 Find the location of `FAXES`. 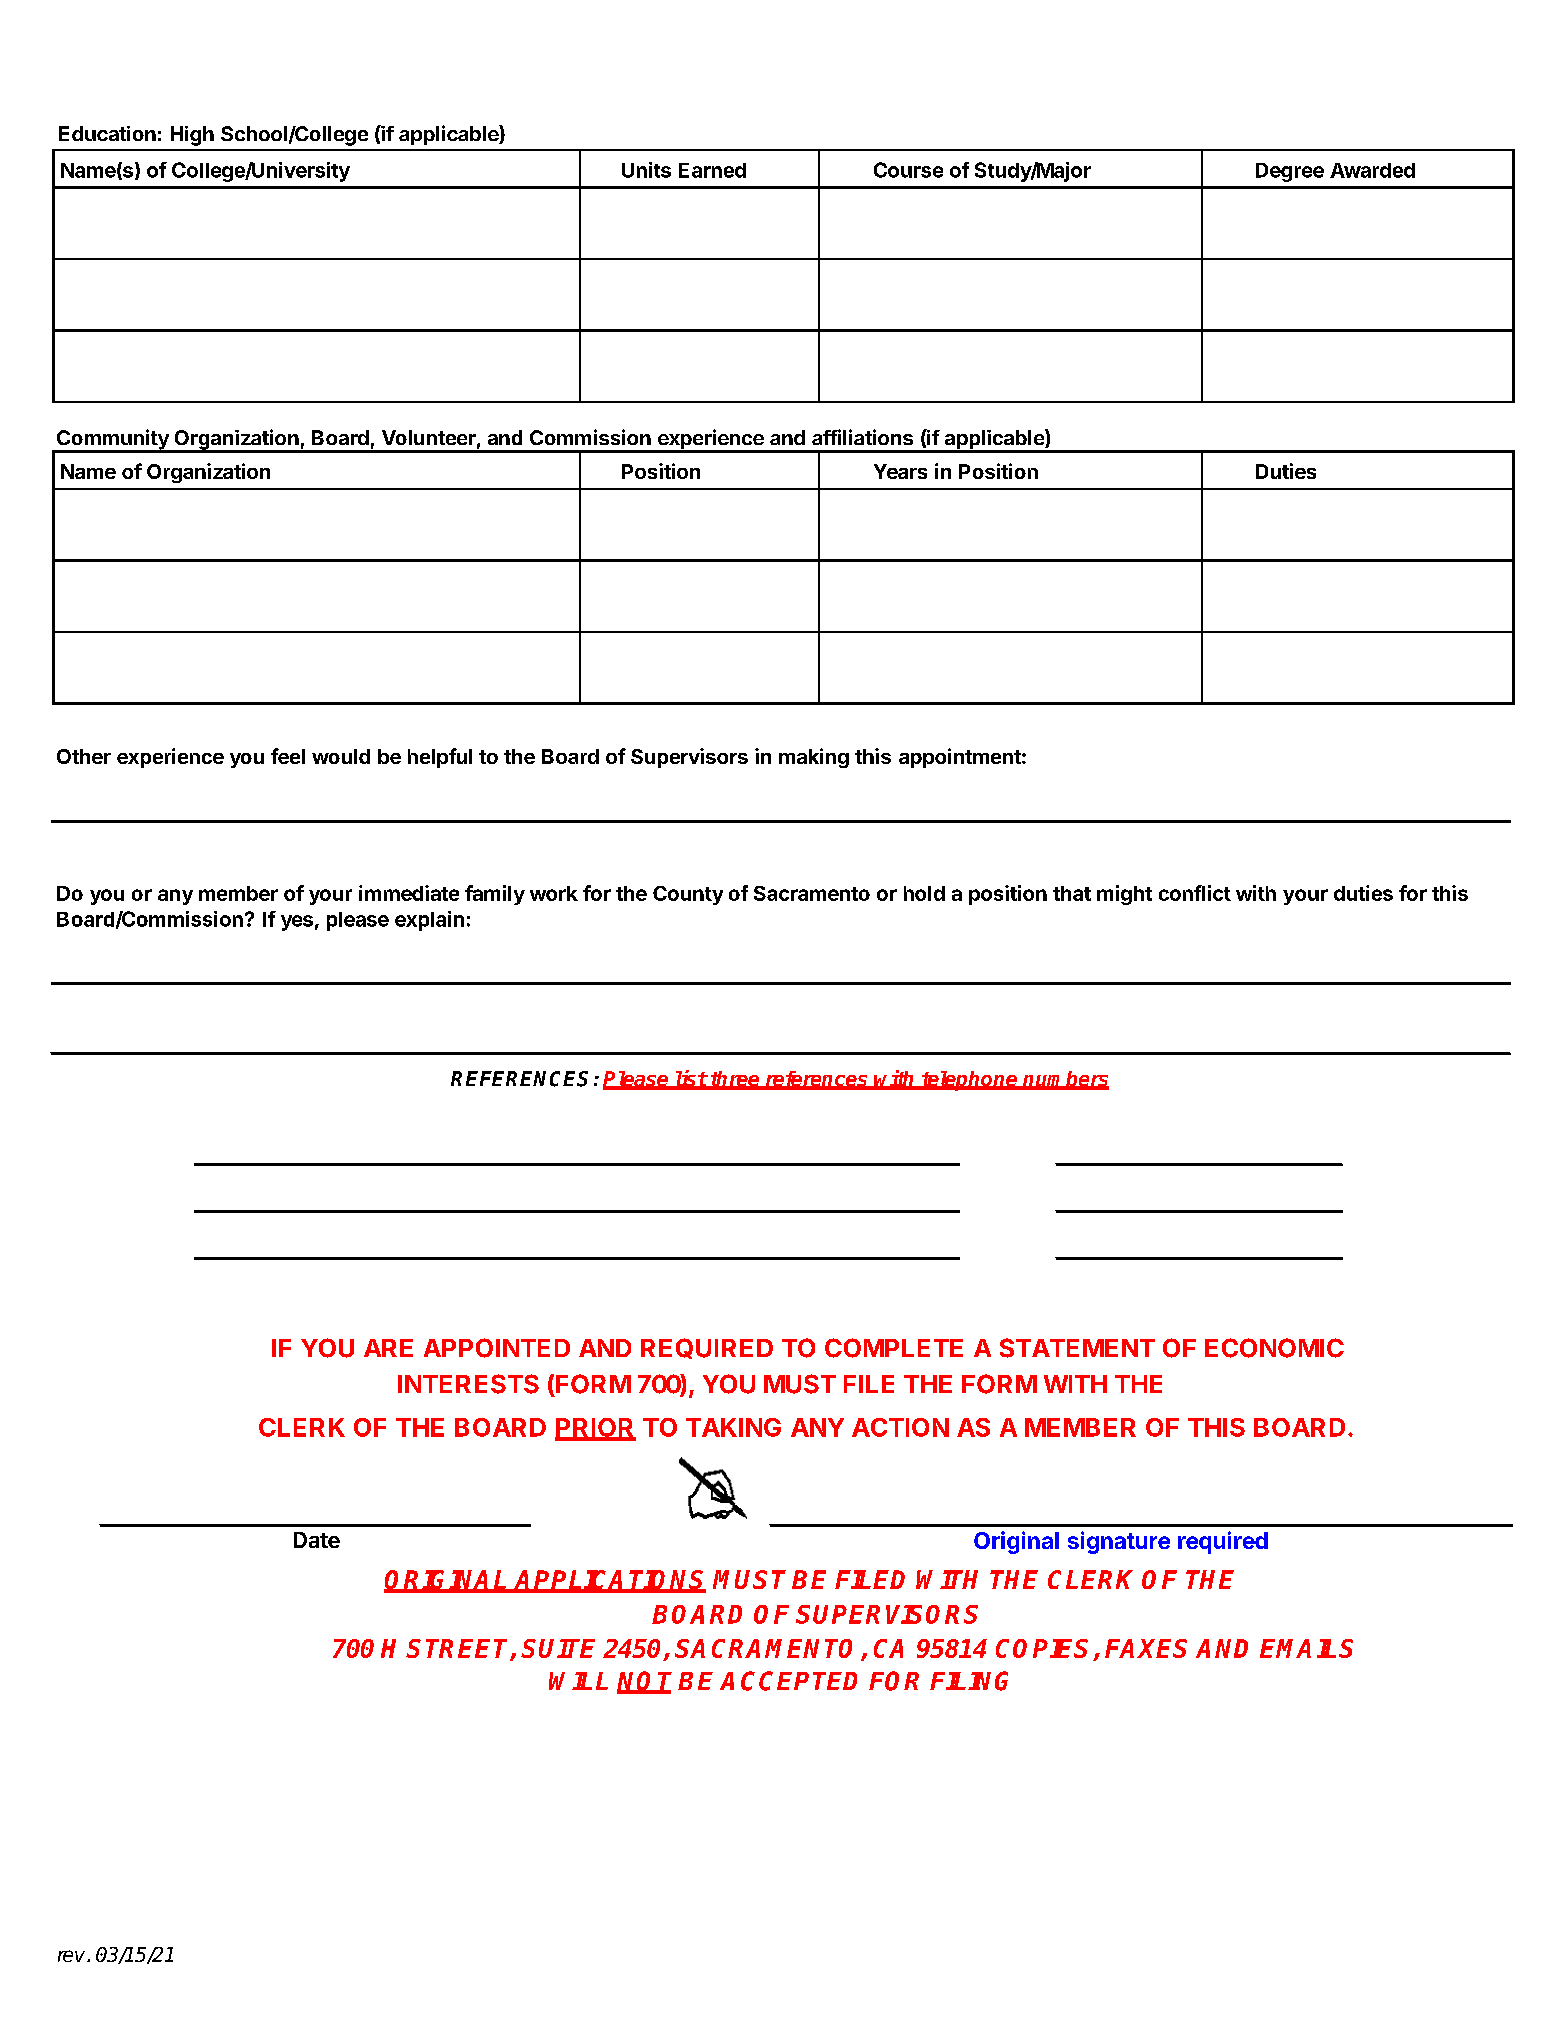

FAXES is located at coordinates (1146, 1648).
